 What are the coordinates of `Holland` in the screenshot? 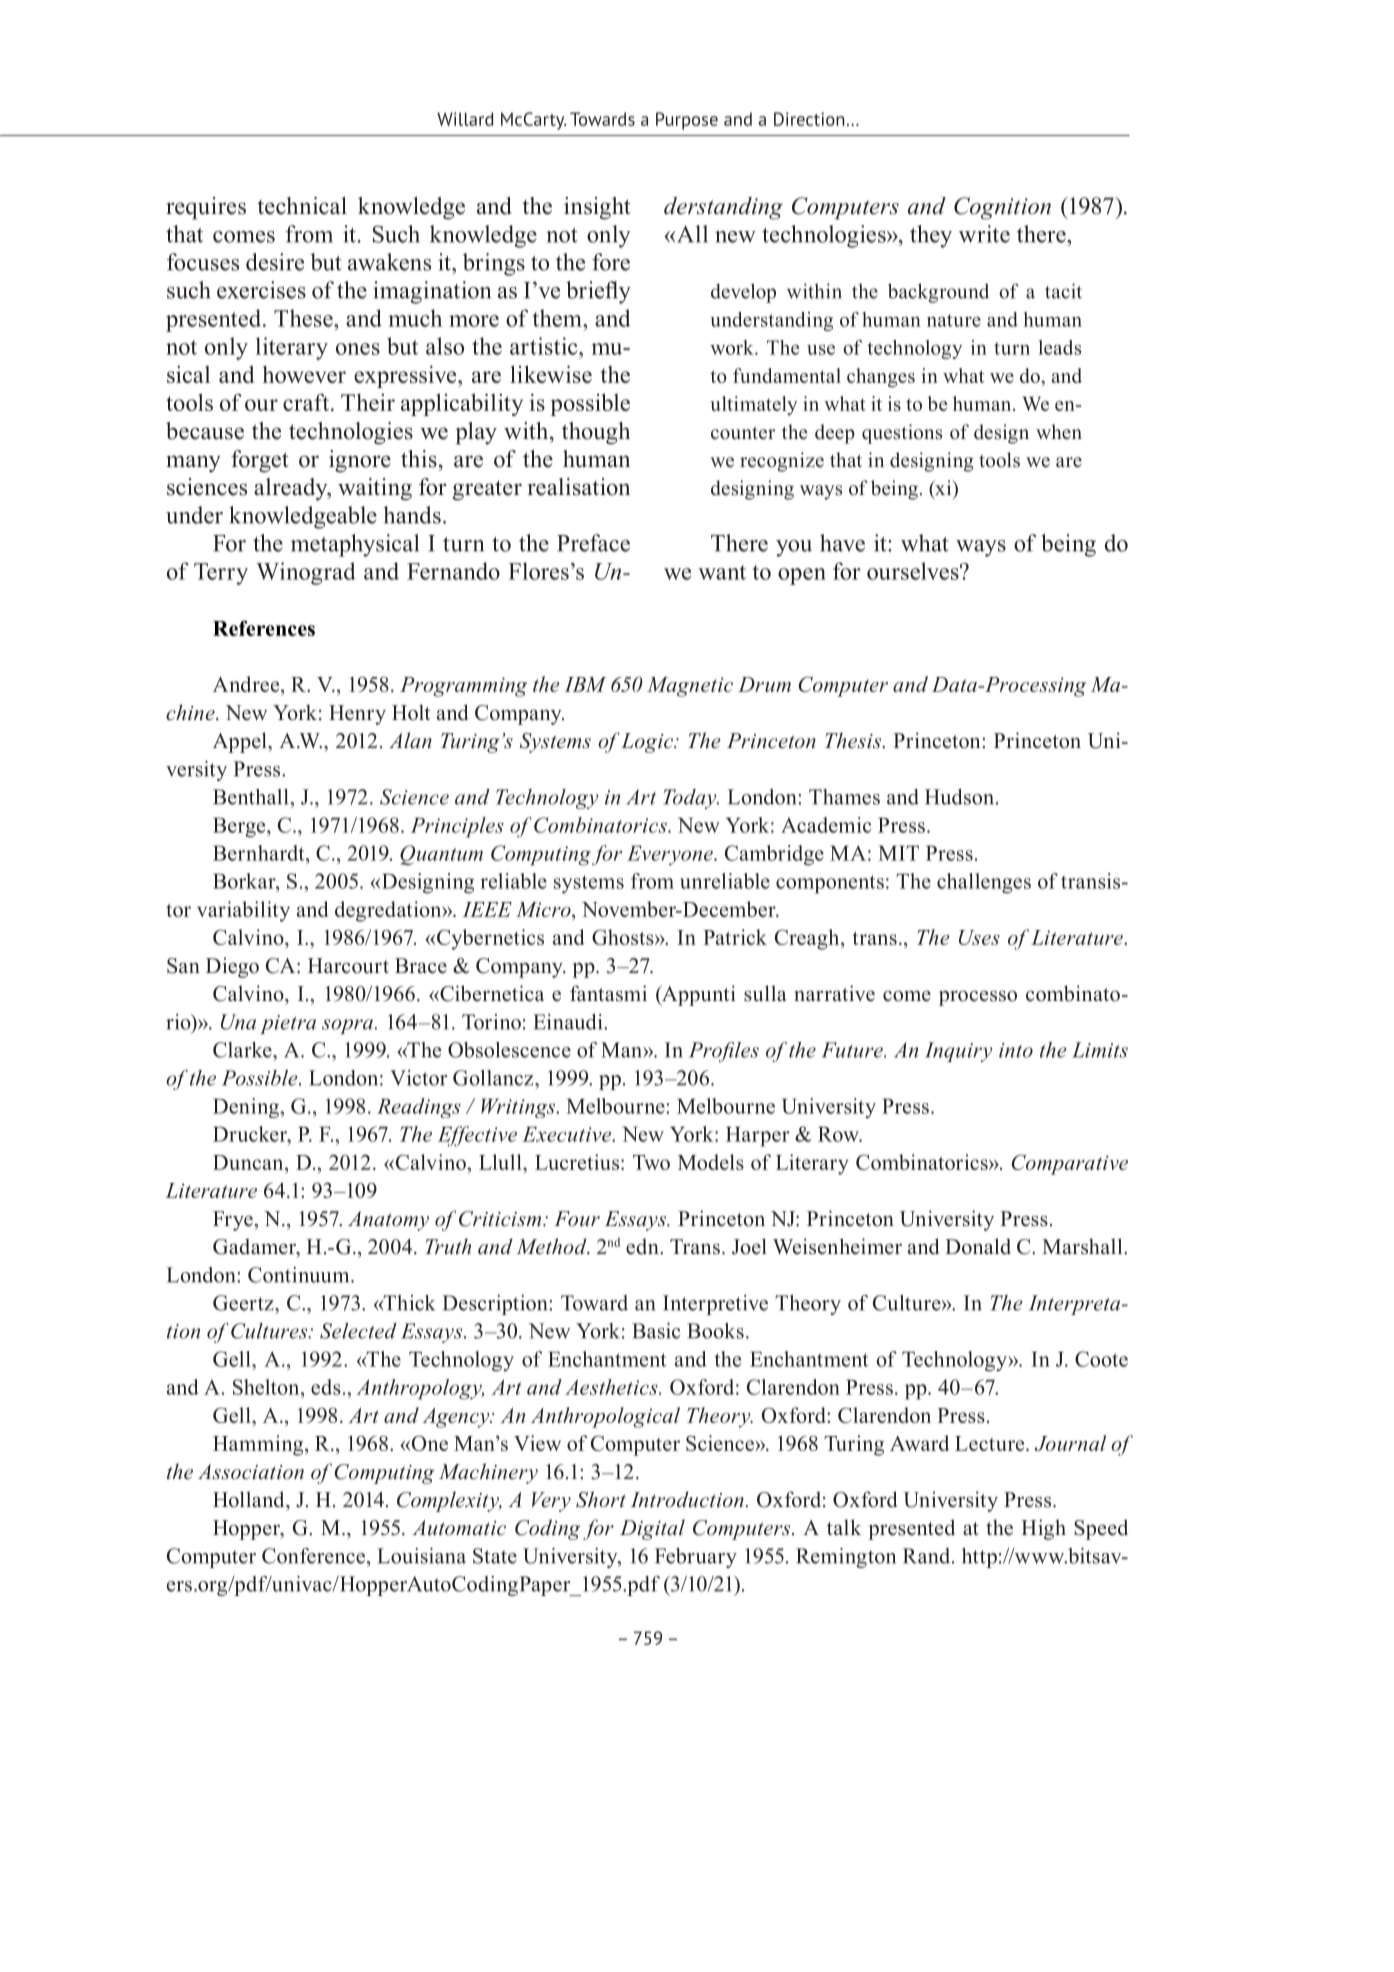 It's located at (250, 1499).
